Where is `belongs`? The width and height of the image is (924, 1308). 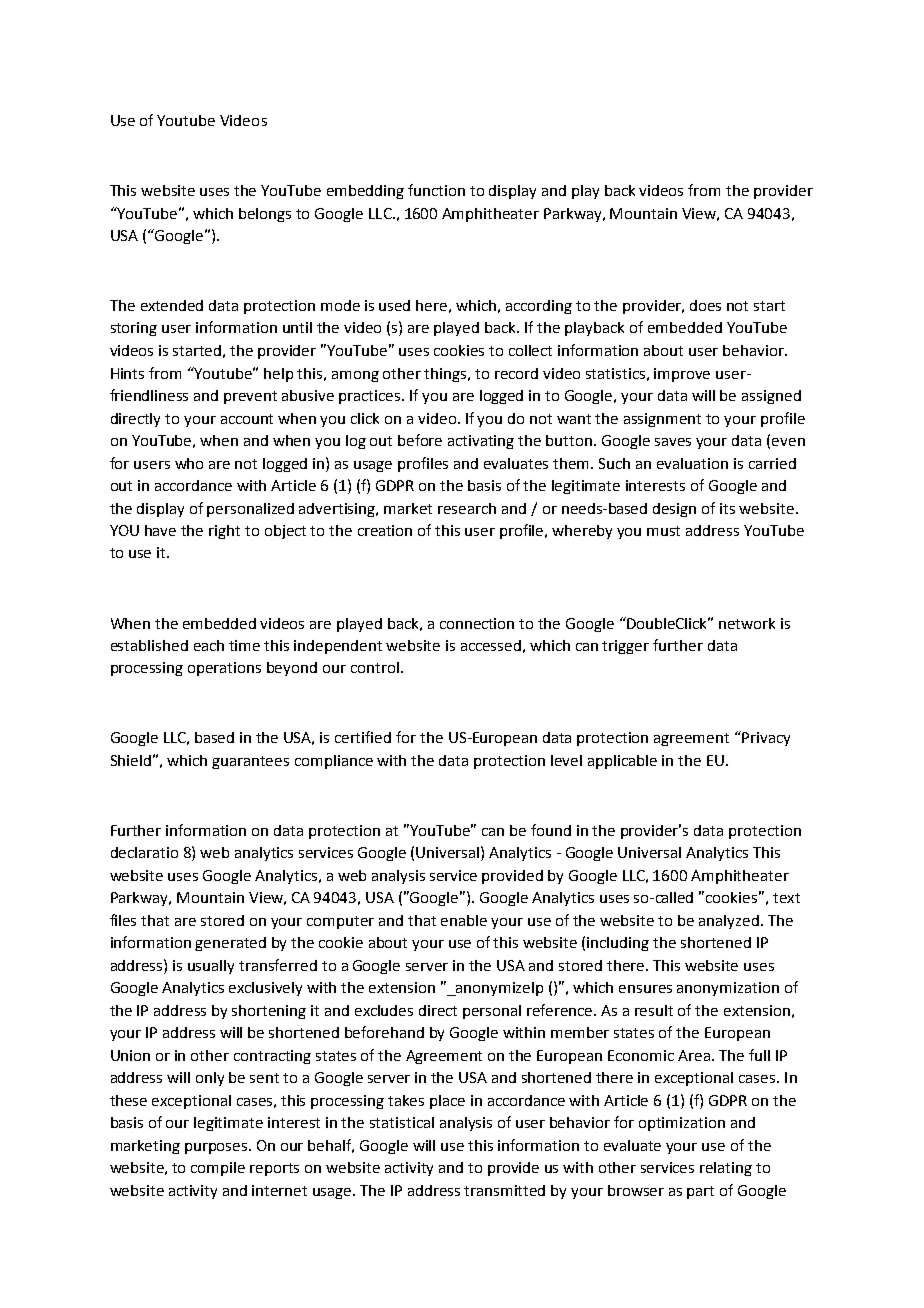
belongs is located at coordinates (265, 215).
